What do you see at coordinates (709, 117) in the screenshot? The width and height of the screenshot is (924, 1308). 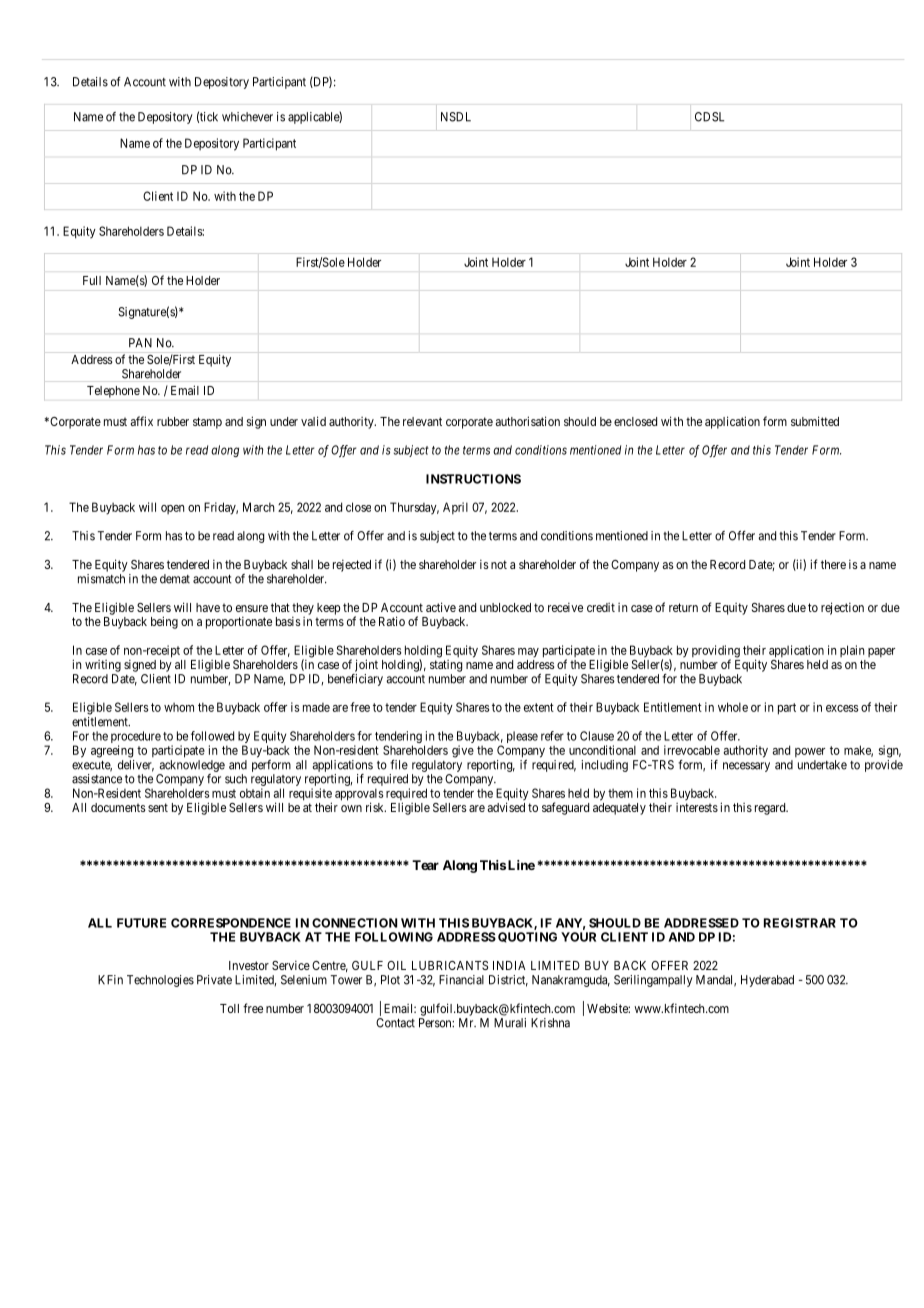 I see `CDSL` at bounding box center [709, 117].
